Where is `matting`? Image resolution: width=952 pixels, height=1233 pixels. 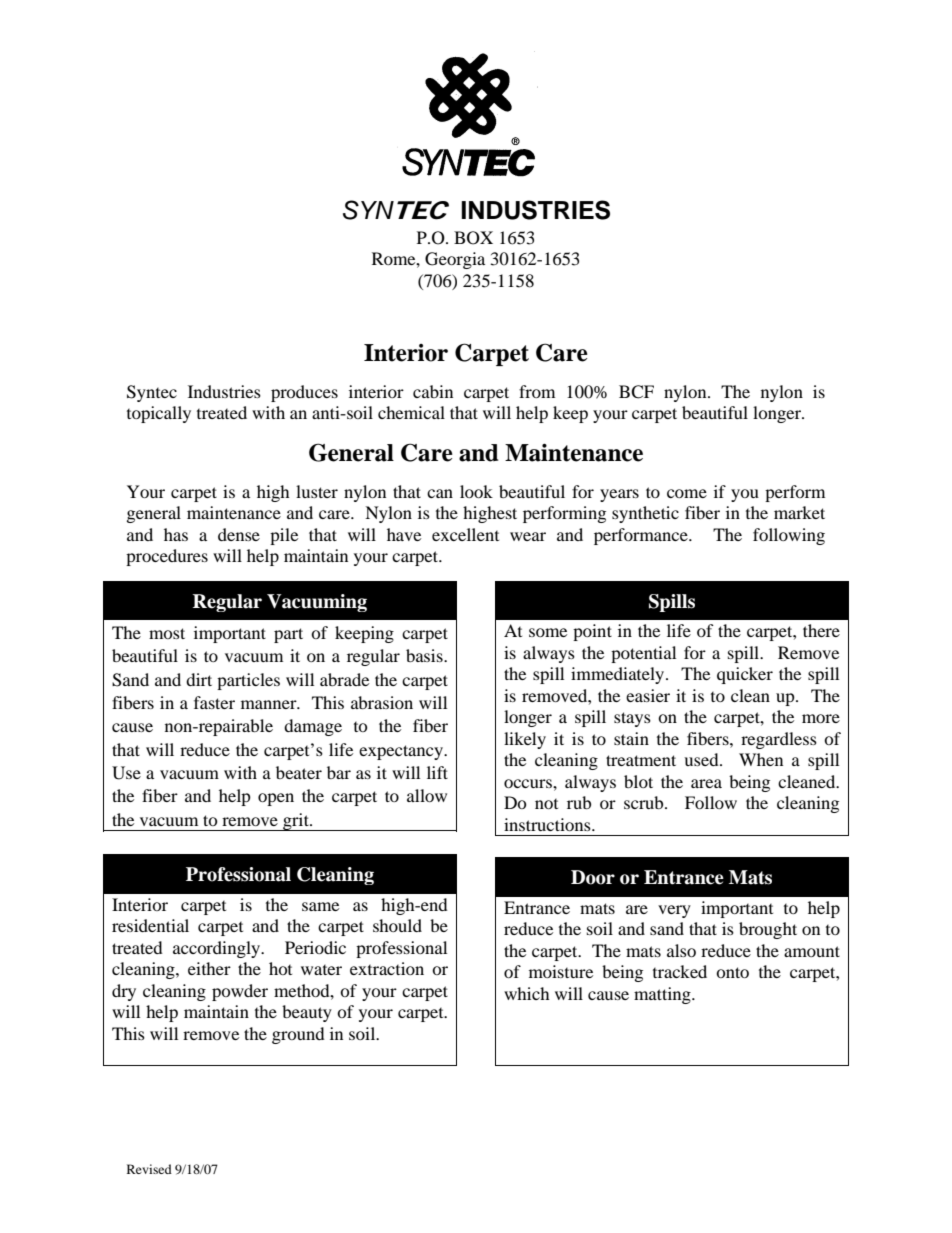
matting is located at coordinates (663, 995).
